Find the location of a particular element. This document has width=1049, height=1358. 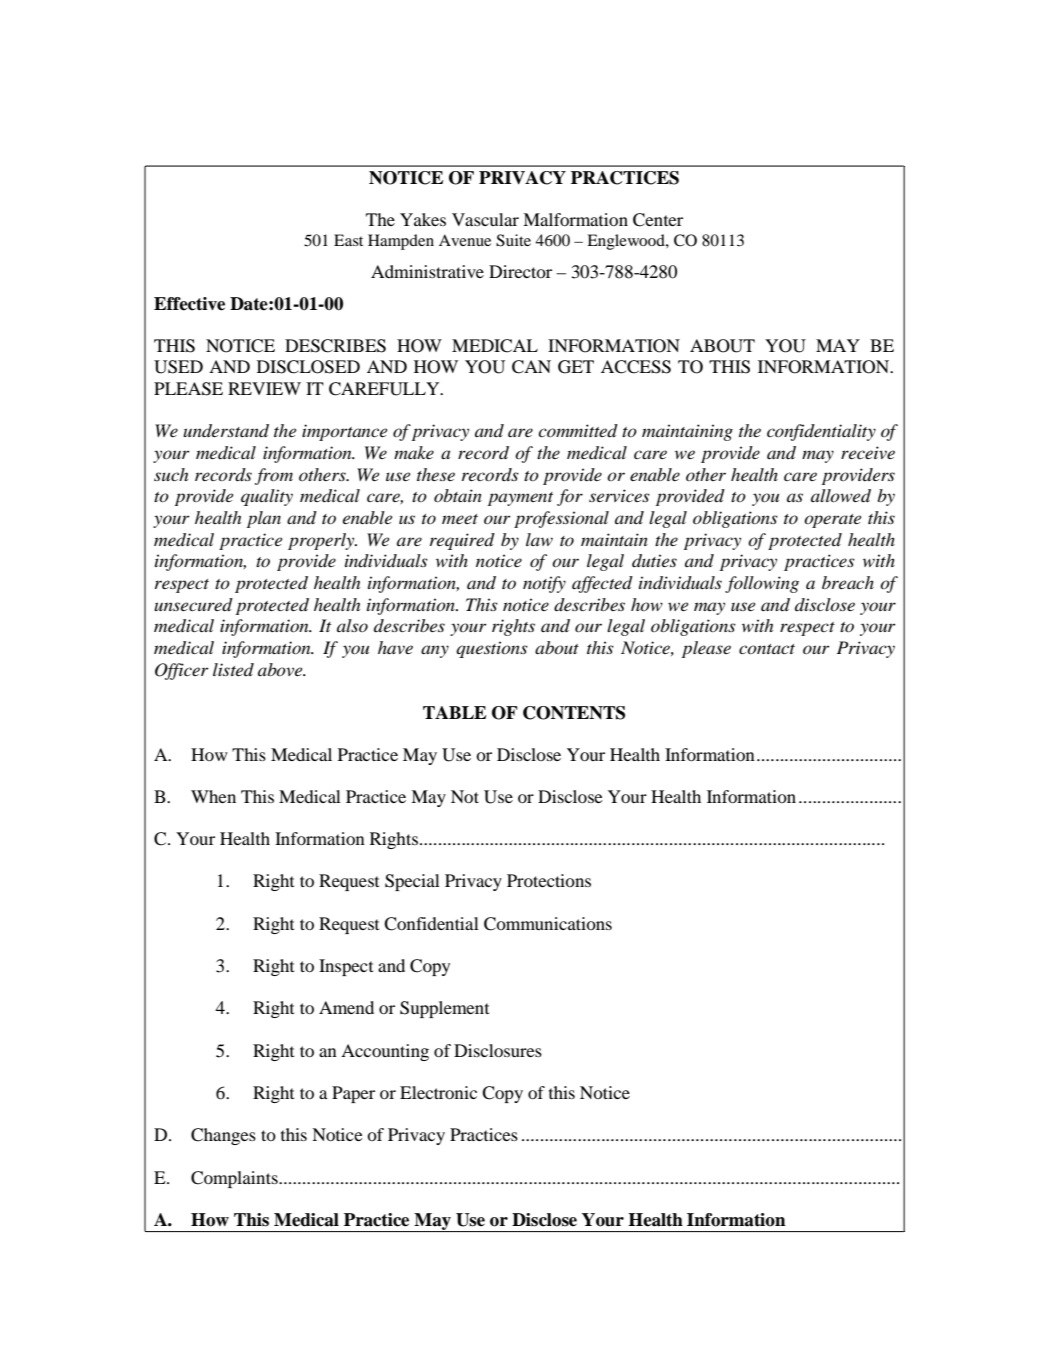

Inspect is located at coordinates (346, 967).
